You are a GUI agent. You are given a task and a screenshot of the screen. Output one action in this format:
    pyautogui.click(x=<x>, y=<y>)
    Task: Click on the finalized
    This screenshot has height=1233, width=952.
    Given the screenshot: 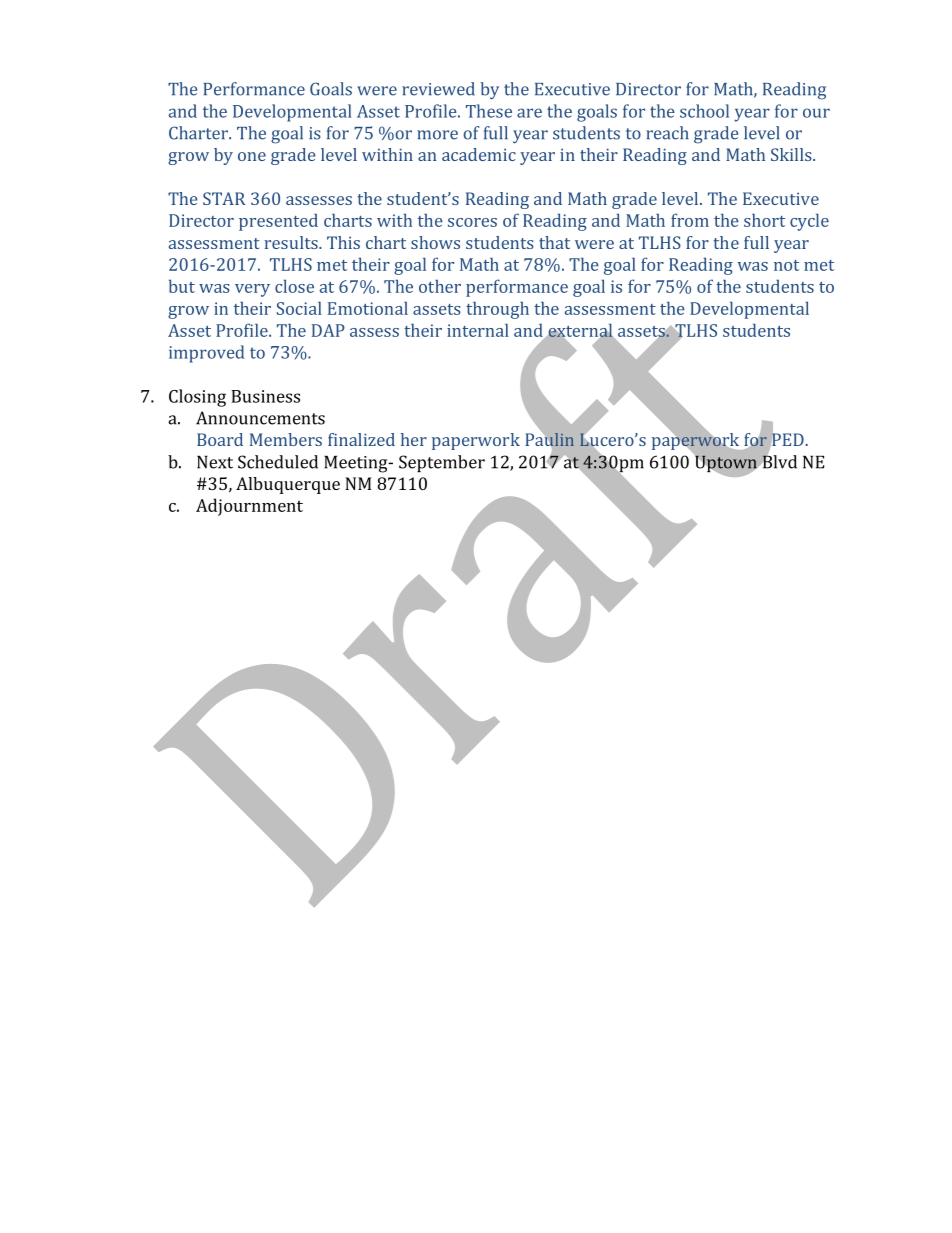 What is the action you would take?
    pyautogui.click(x=361, y=439)
